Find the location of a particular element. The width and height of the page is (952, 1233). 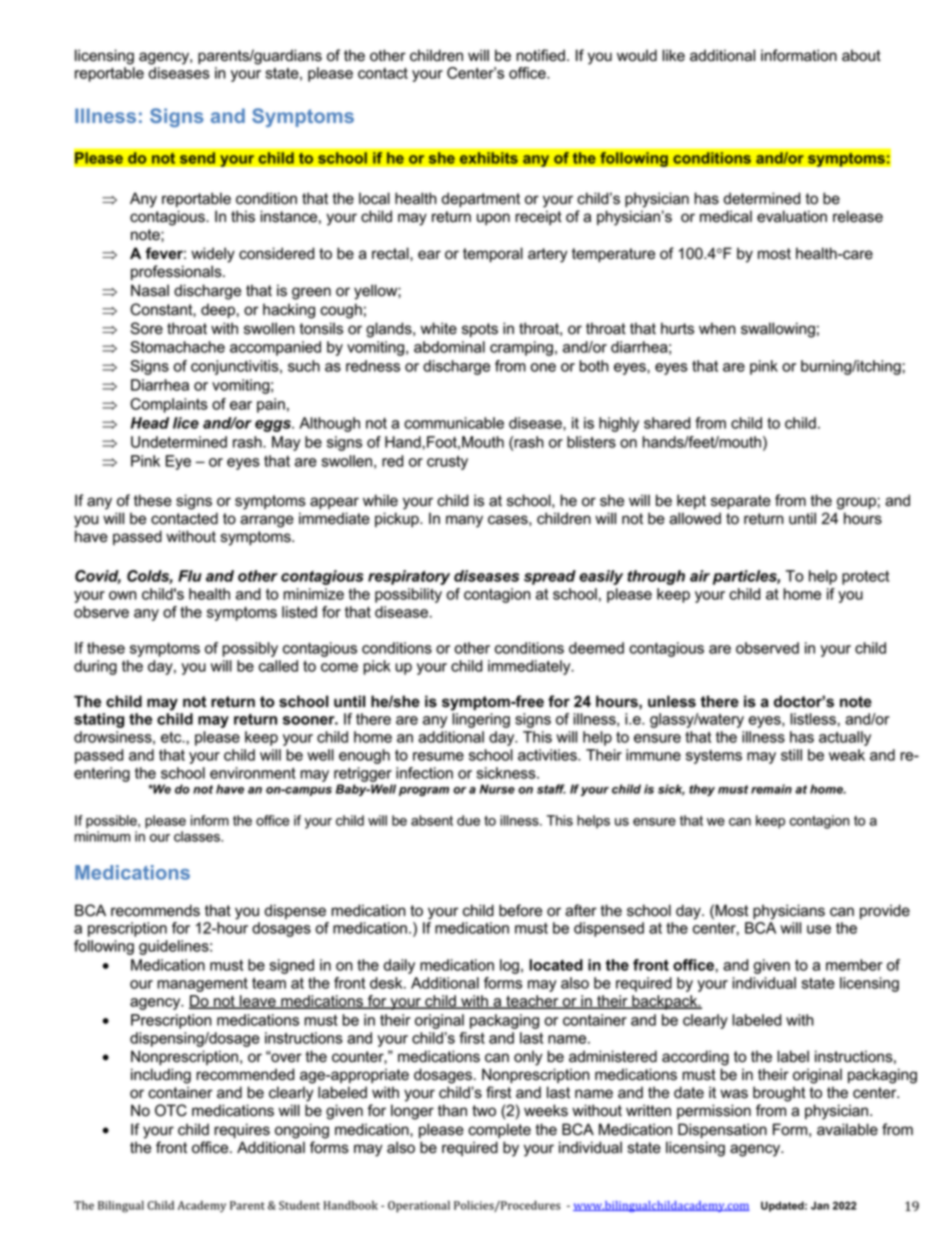

cramping is located at coordinates (521, 348).
